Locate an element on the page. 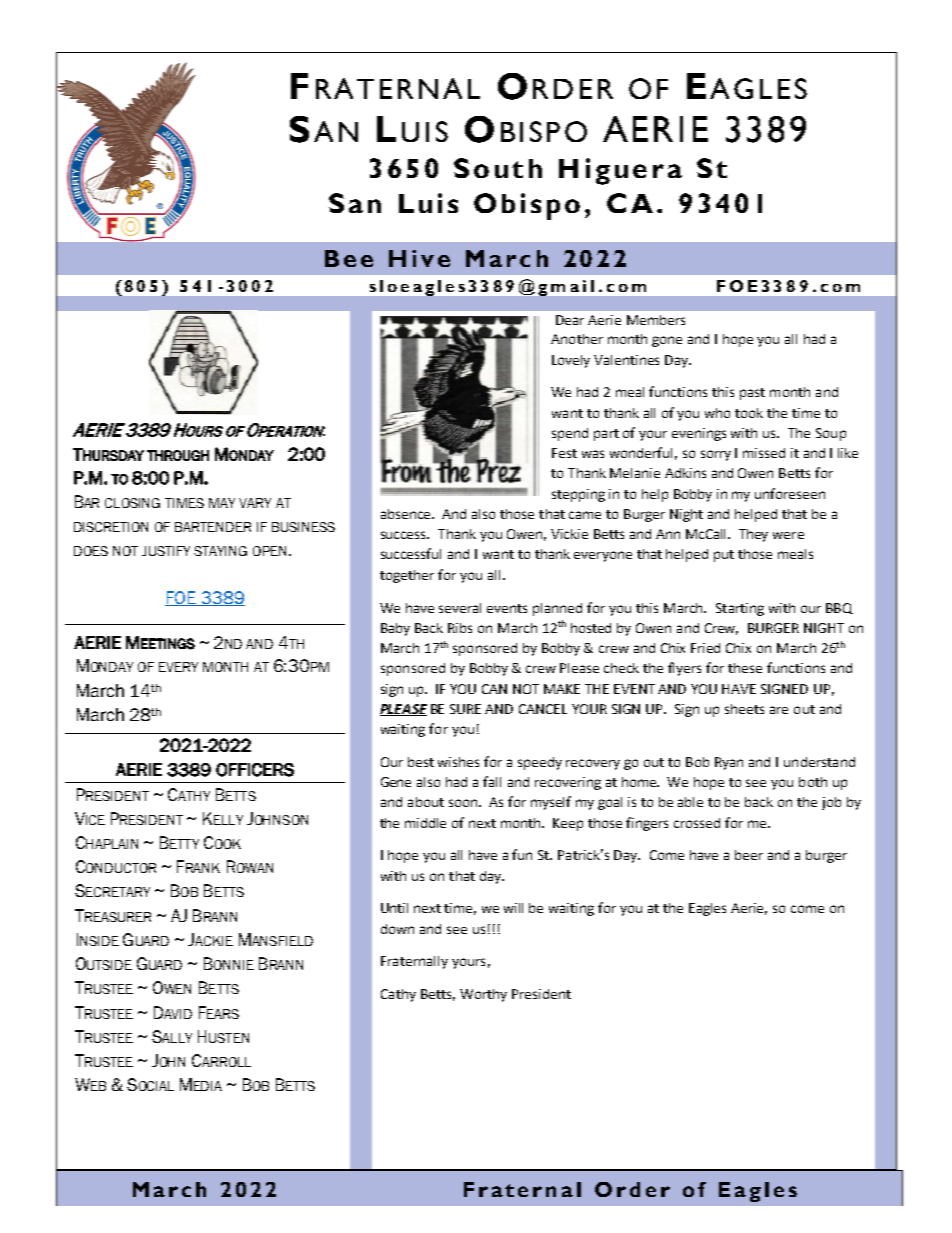 The height and width of the image is (1233, 952). Members is located at coordinates (656, 320).
